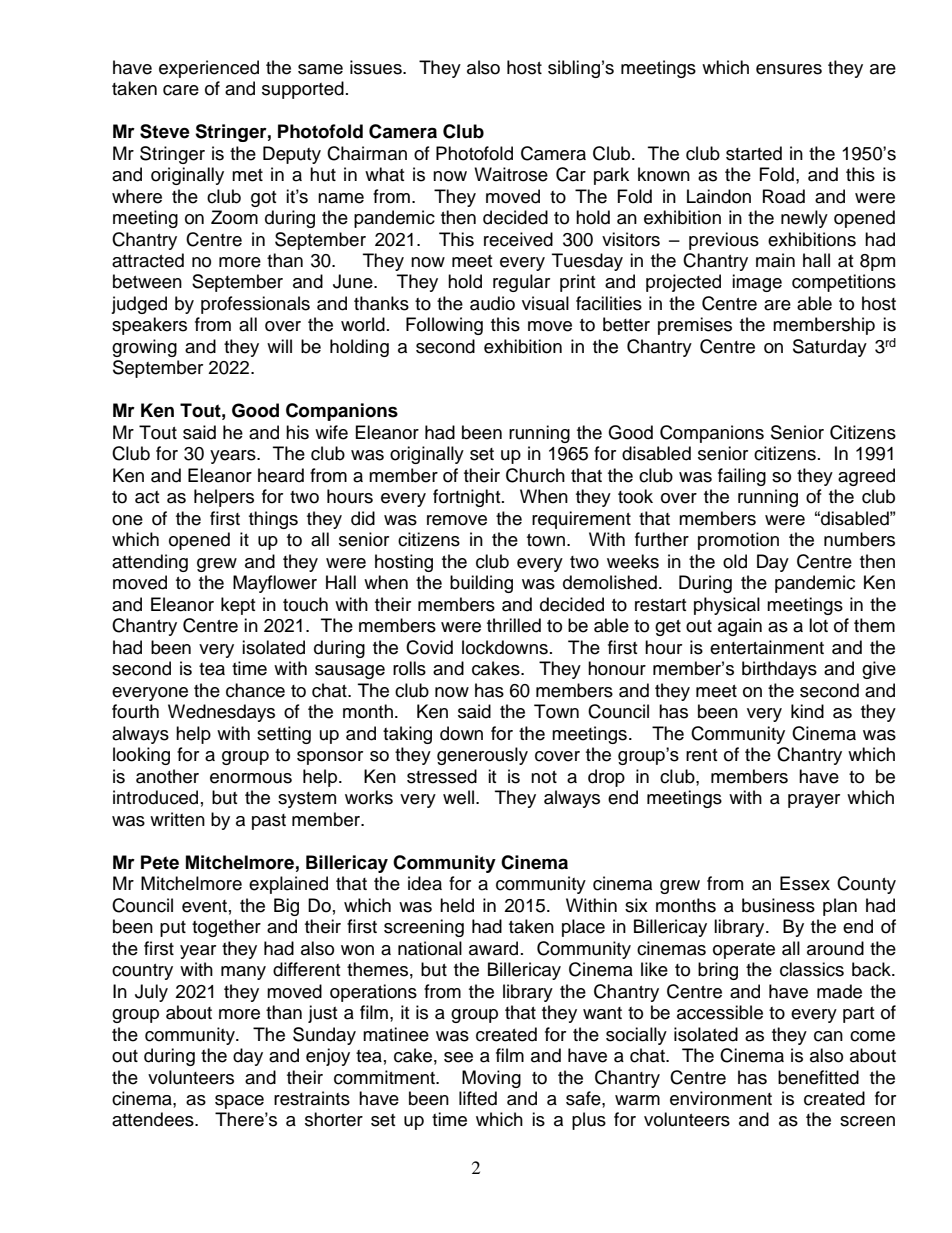 The width and height of the screenshot is (952, 1233). Describe the element at coordinates (209, 69) in the screenshot. I see `experienced` at that location.
